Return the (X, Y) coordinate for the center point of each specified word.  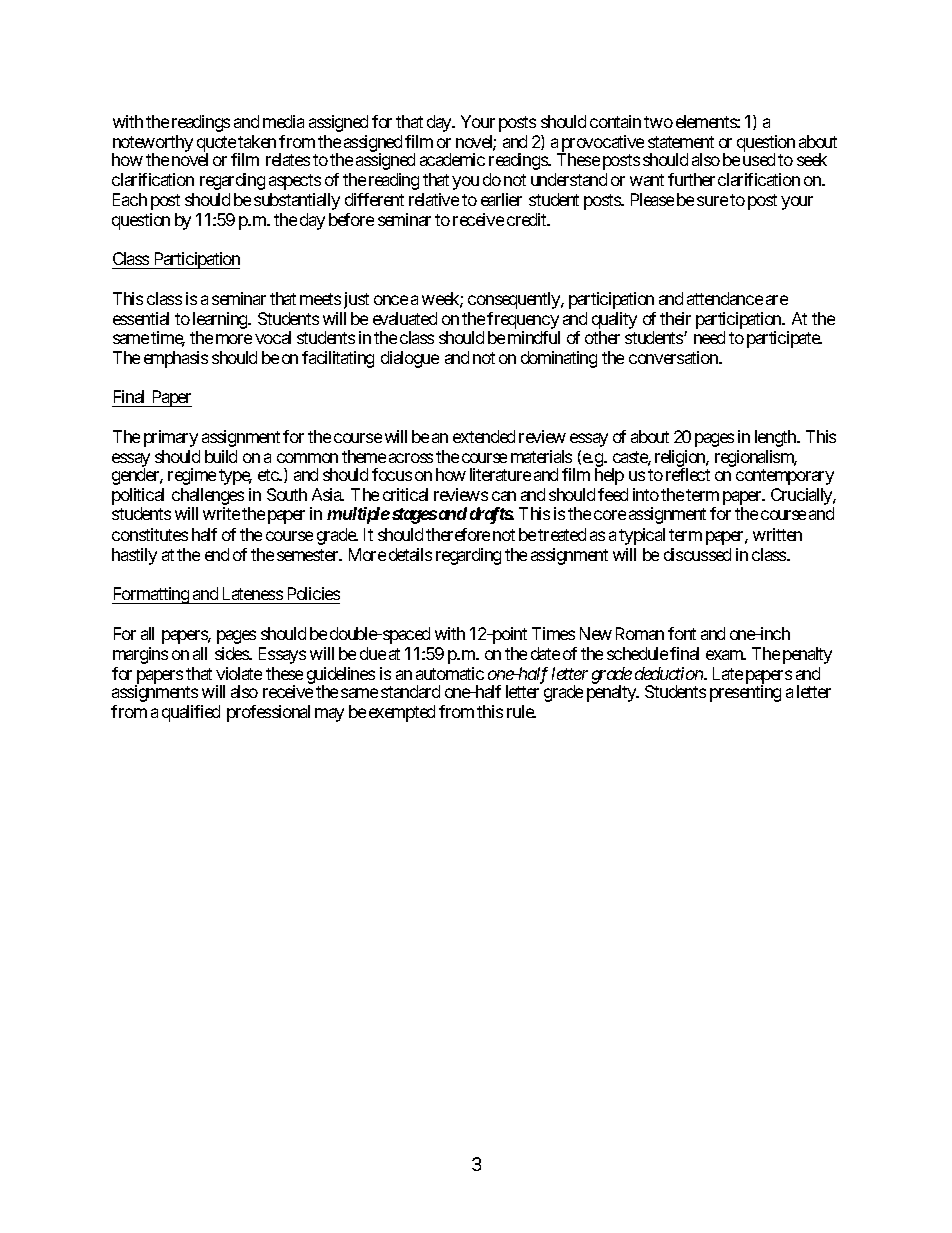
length (777, 438)
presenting (745, 693)
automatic (450, 673)
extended (484, 436)
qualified (191, 713)
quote (217, 145)
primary (171, 438)
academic (452, 159)
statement (681, 142)
